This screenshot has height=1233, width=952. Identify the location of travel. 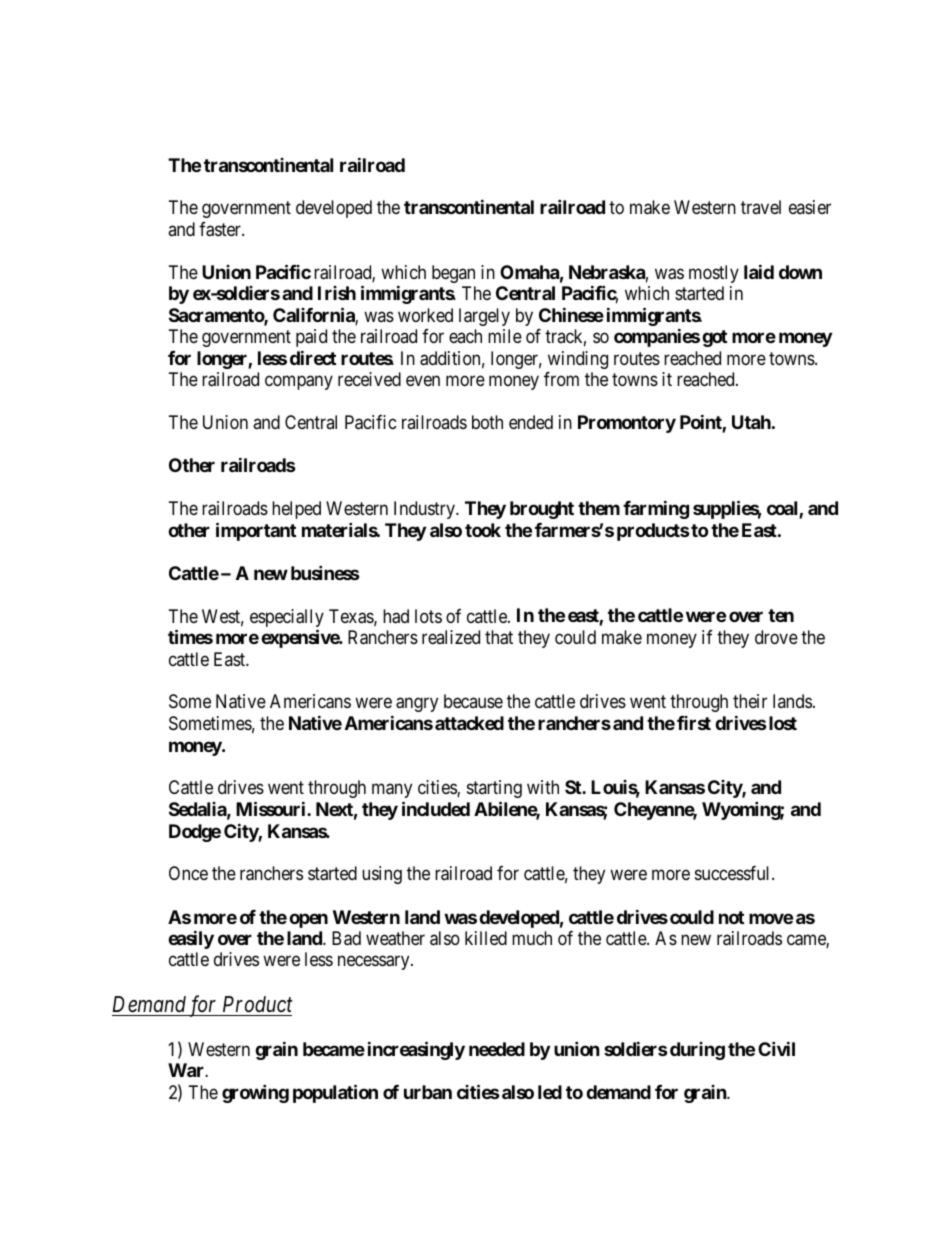
(761, 207).
